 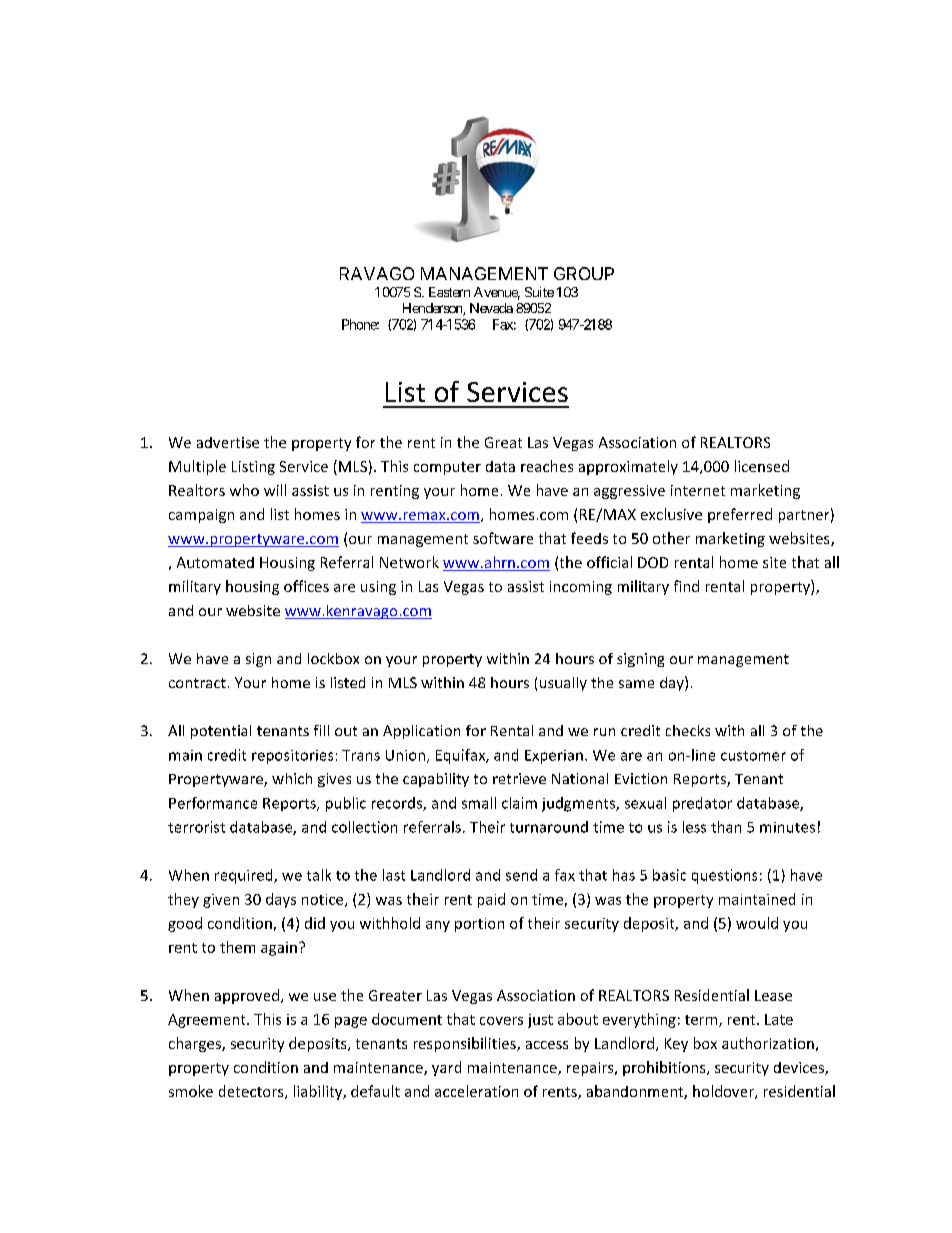 What do you see at coordinates (584, 273) in the screenshot?
I see `GROUP` at bounding box center [584, 273].
